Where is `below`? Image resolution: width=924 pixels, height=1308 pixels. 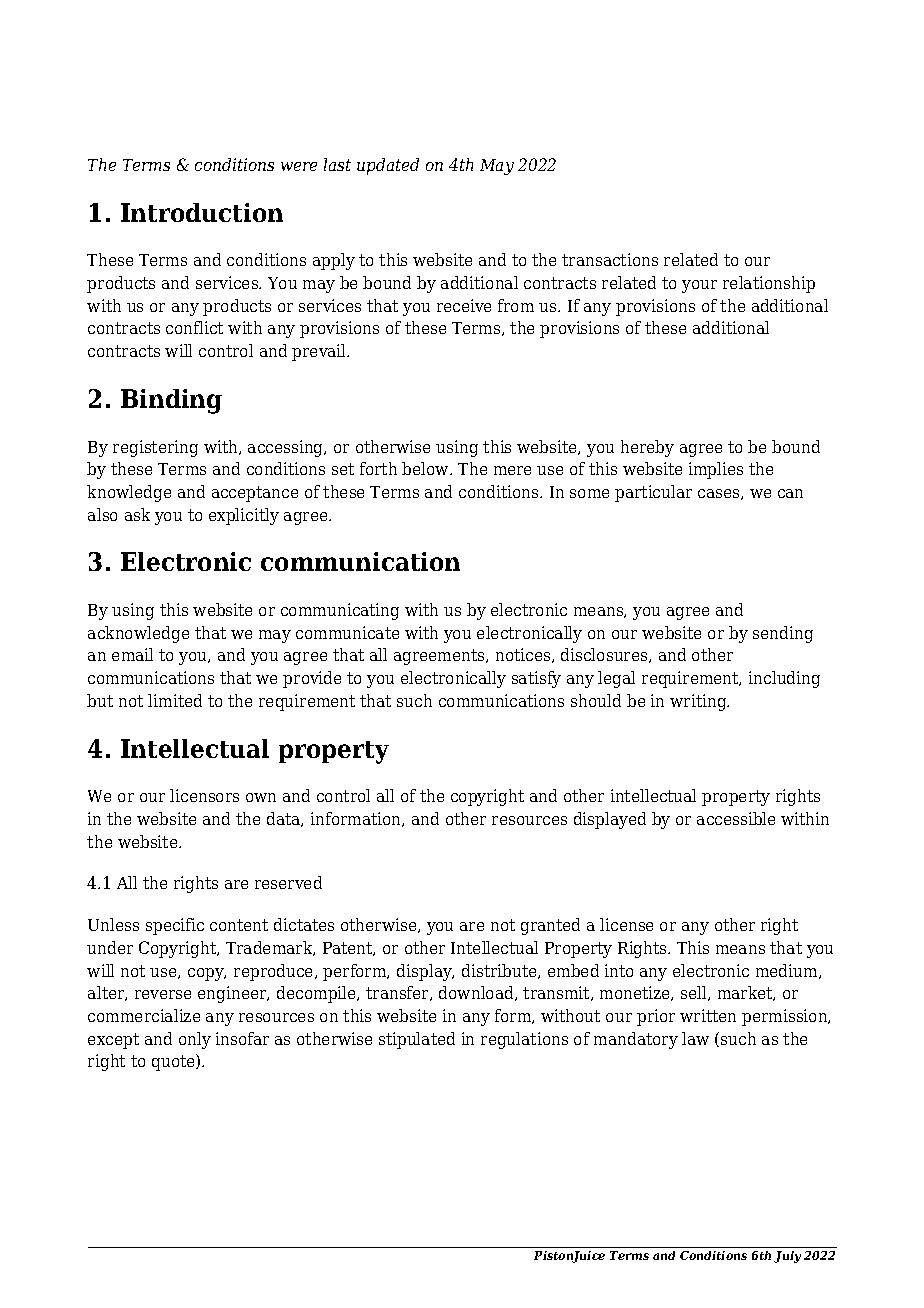
below is located at coordinates (426, 468).
